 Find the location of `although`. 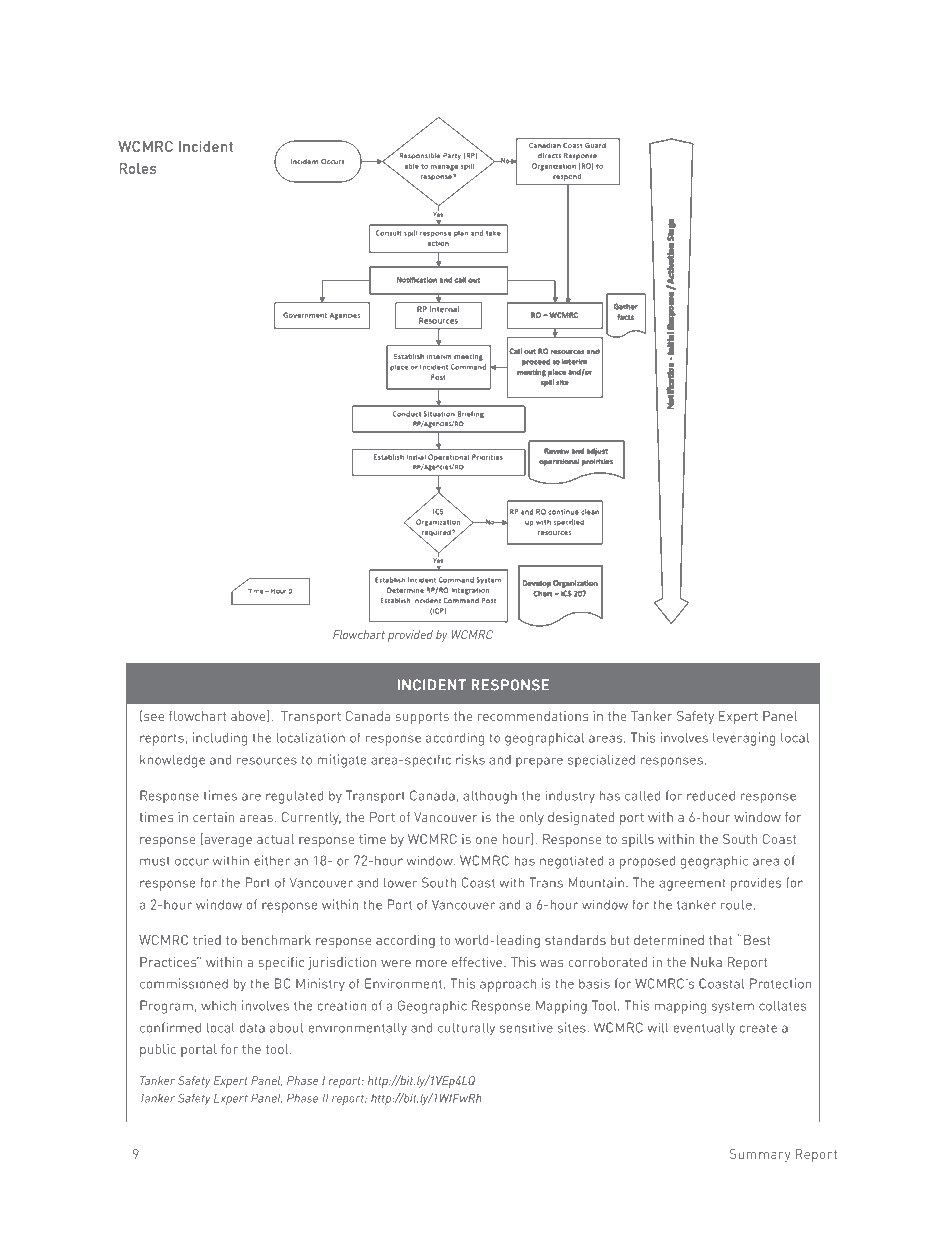

although is located at coordinates (490, 797).
